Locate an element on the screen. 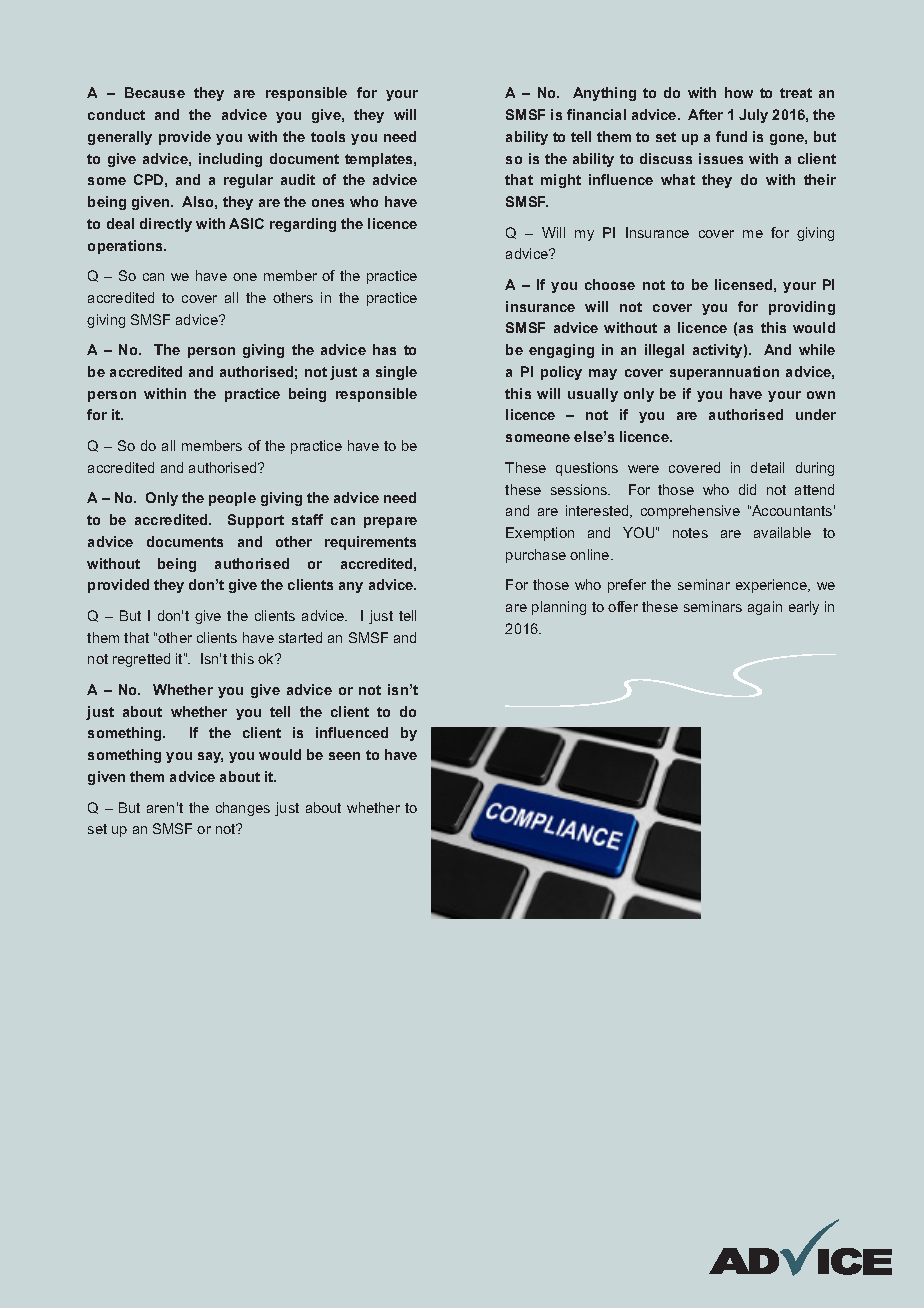  changes is located at coordinates (243, 809).
